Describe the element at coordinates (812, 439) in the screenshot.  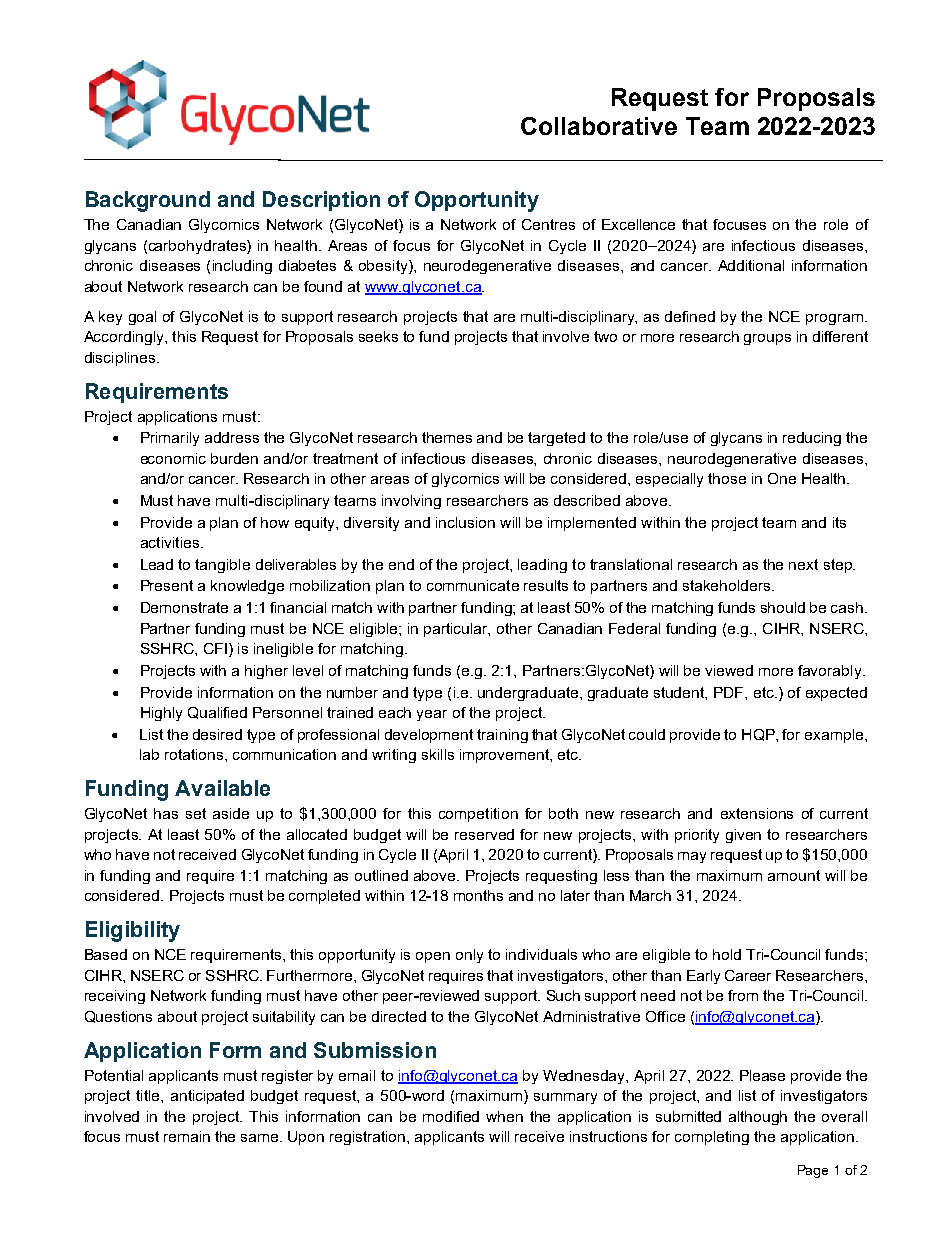
I see `reducing` at that location.
